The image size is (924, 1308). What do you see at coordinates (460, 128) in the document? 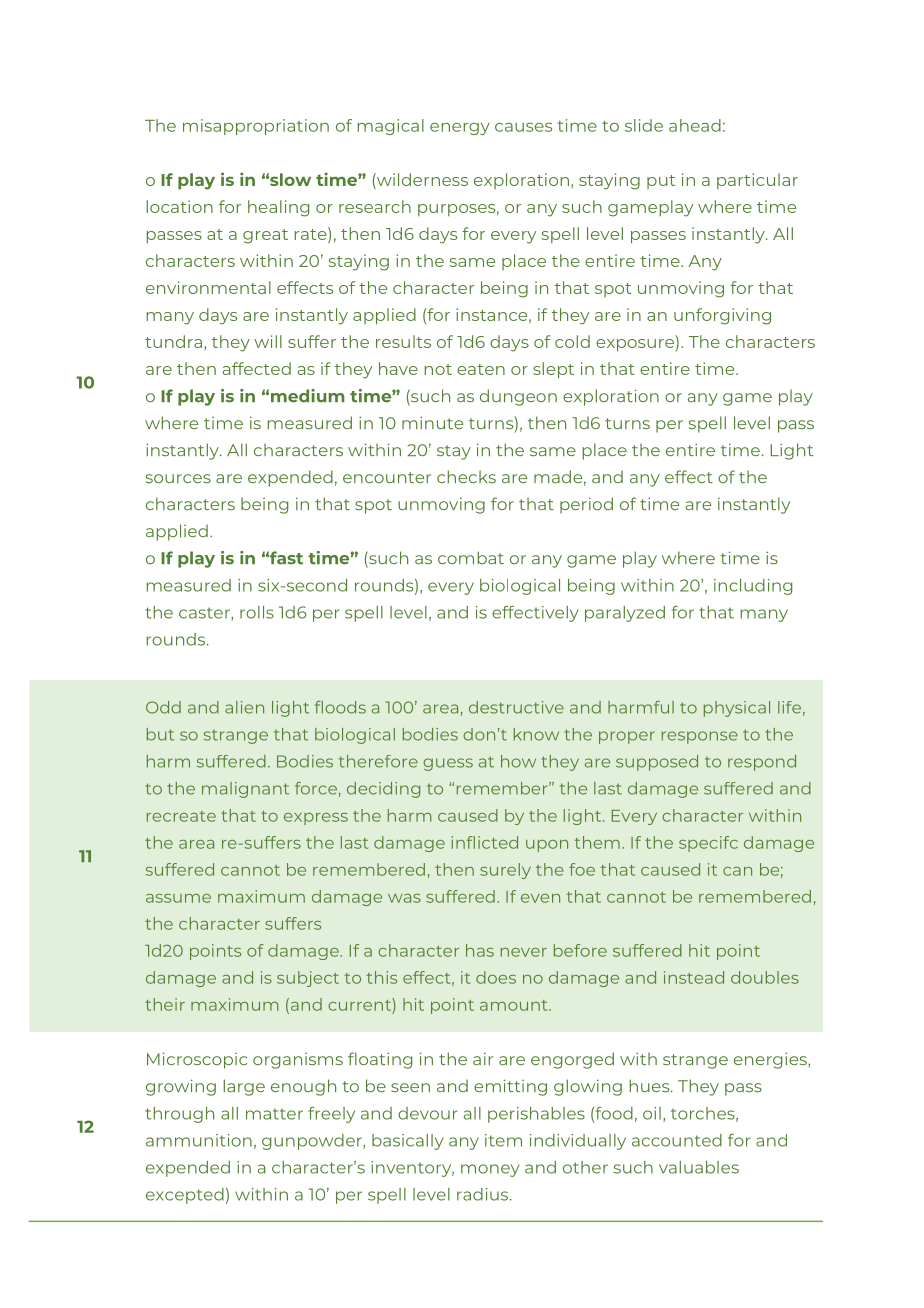
I see `energy` at bounding box center [460, 128].
